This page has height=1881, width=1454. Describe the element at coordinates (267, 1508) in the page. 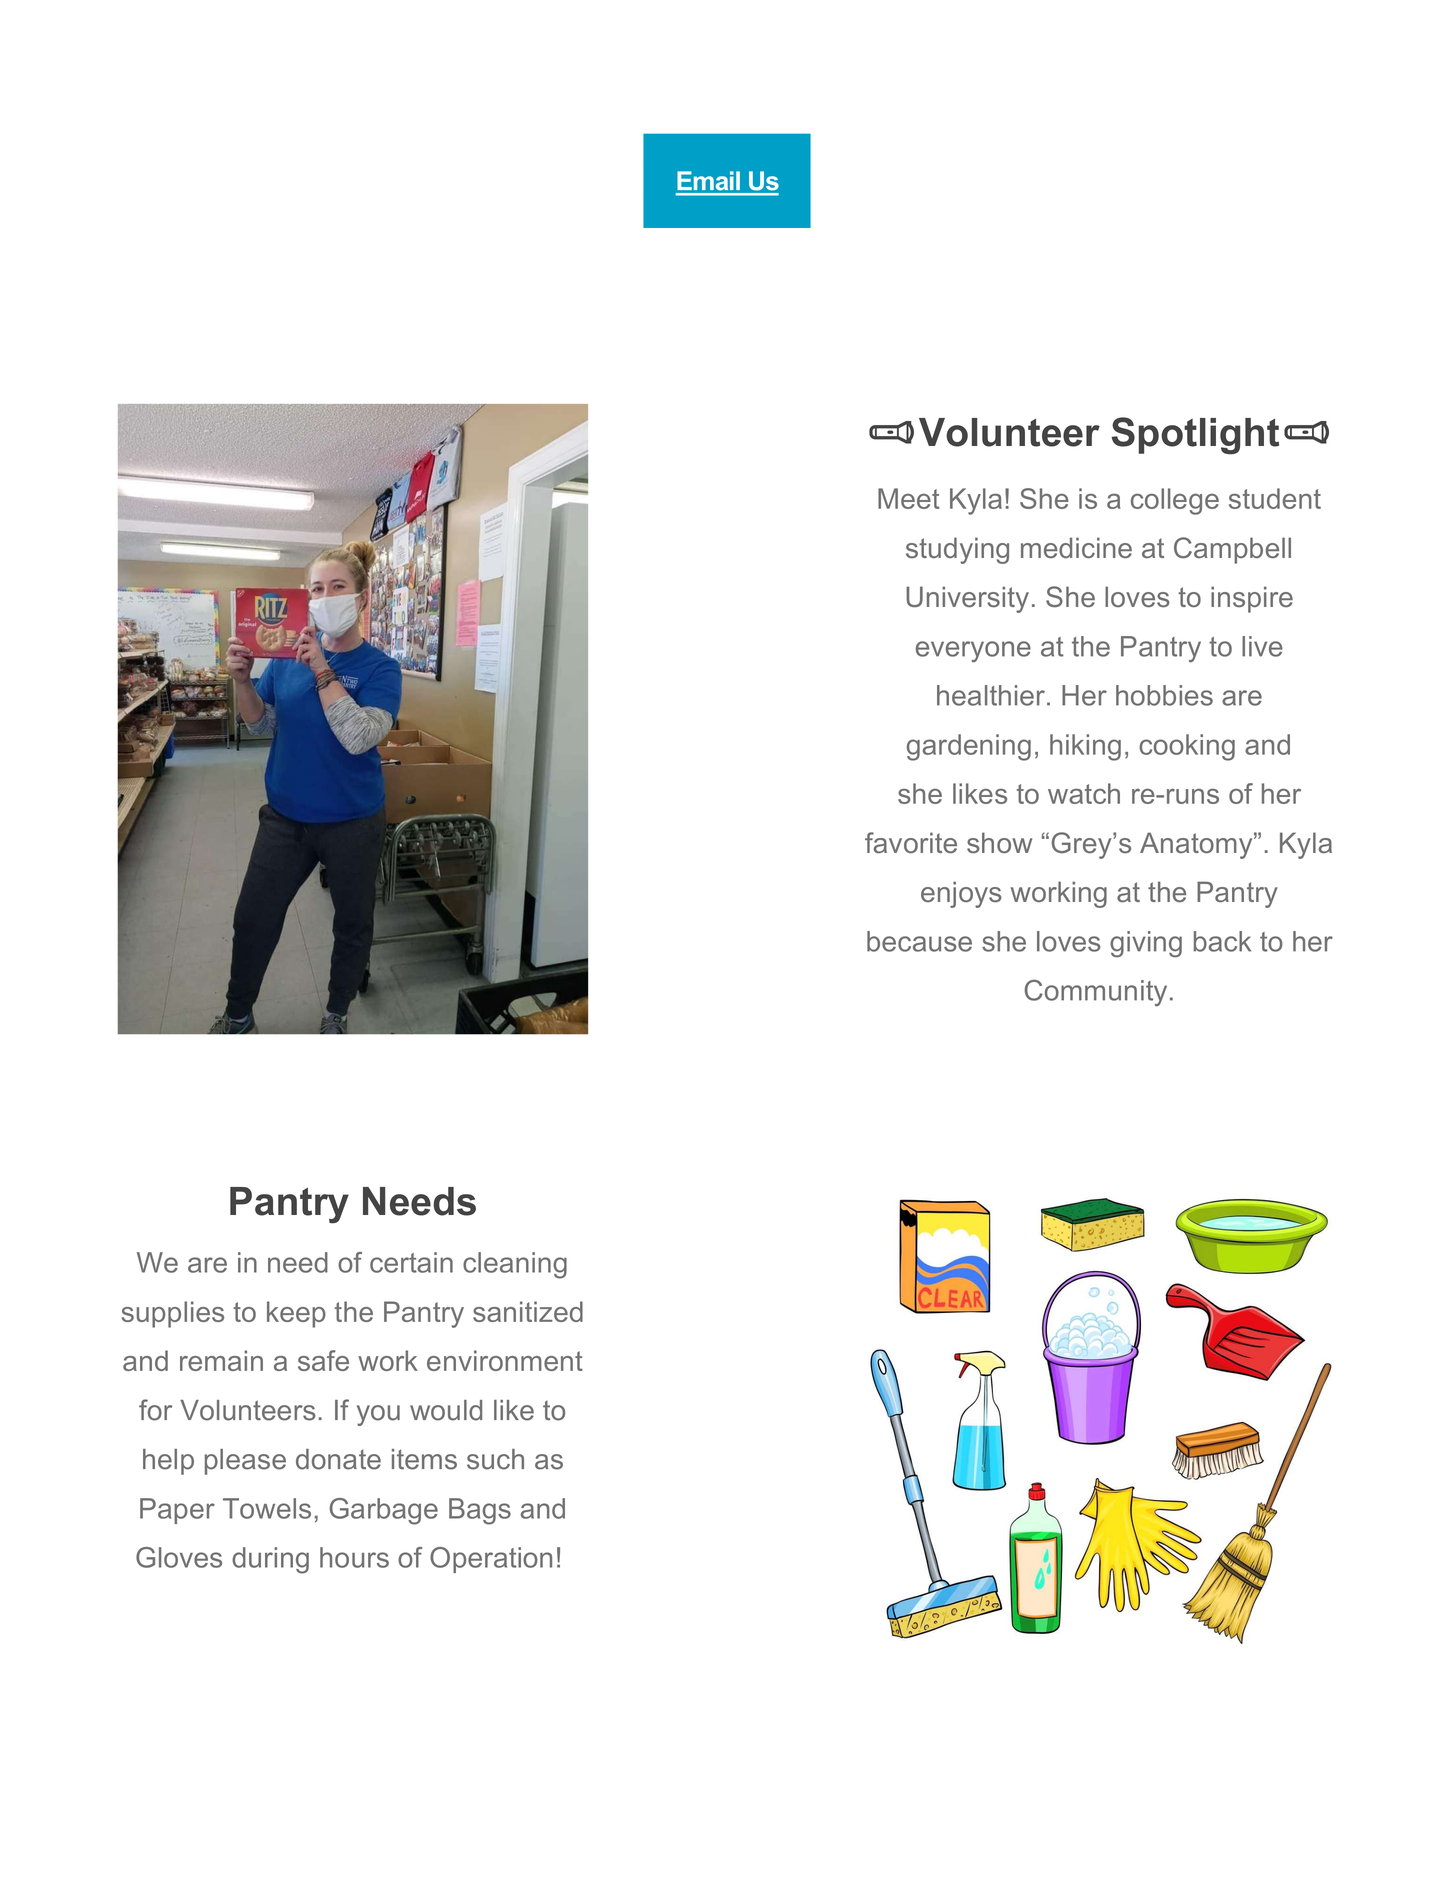

I see `Towels` at that location.
